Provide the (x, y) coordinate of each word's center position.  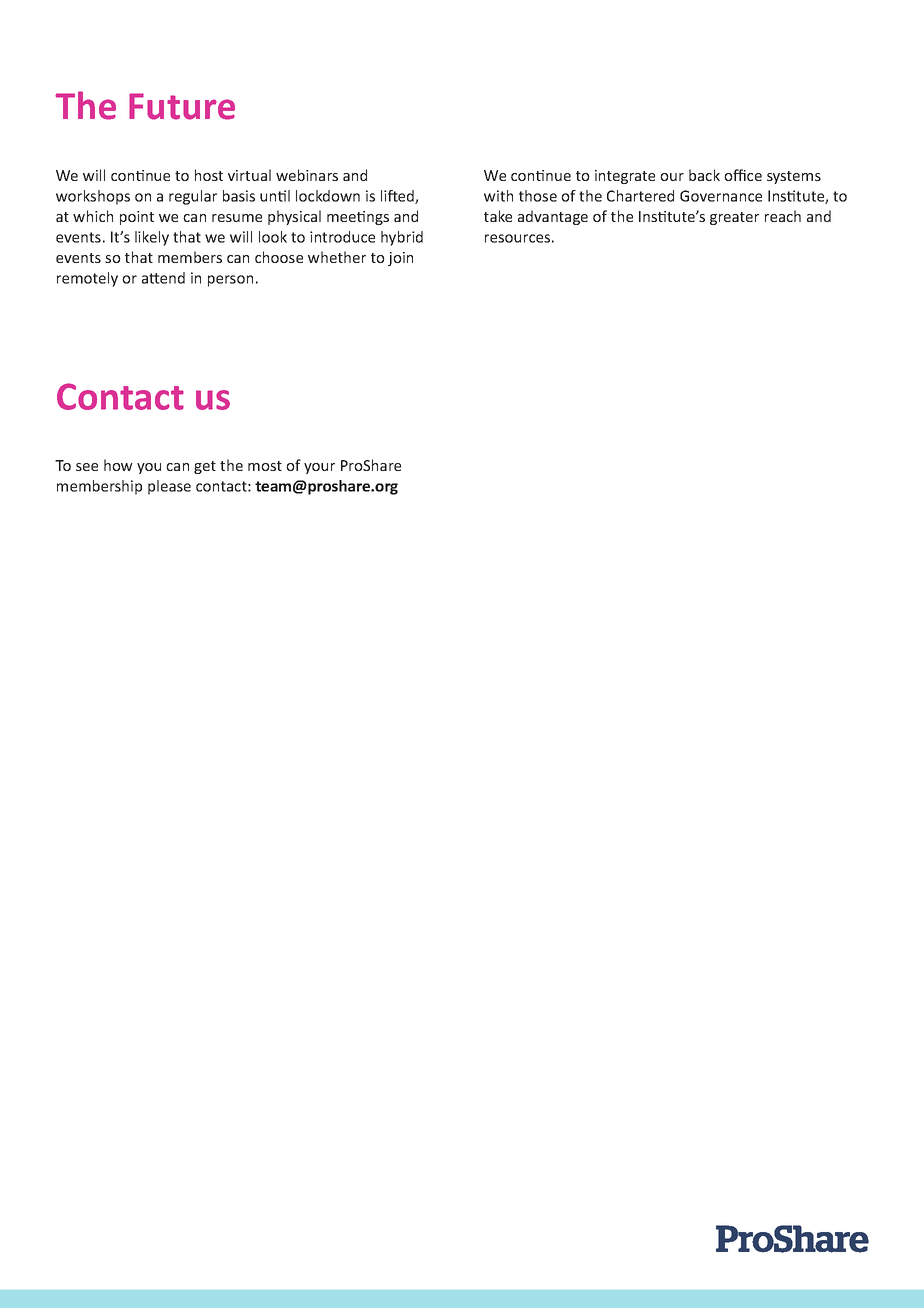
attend (163, 278)
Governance (721, 196)
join (400, 259)
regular (193, 197)
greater (734, 218)
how (118, 465)
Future (182, 106)
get (205, 467)
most (265, 466)
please (169, 487)
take (498, 216)
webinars (307, 175)
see (87, 467)
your (319, 468)
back (704, 175)
